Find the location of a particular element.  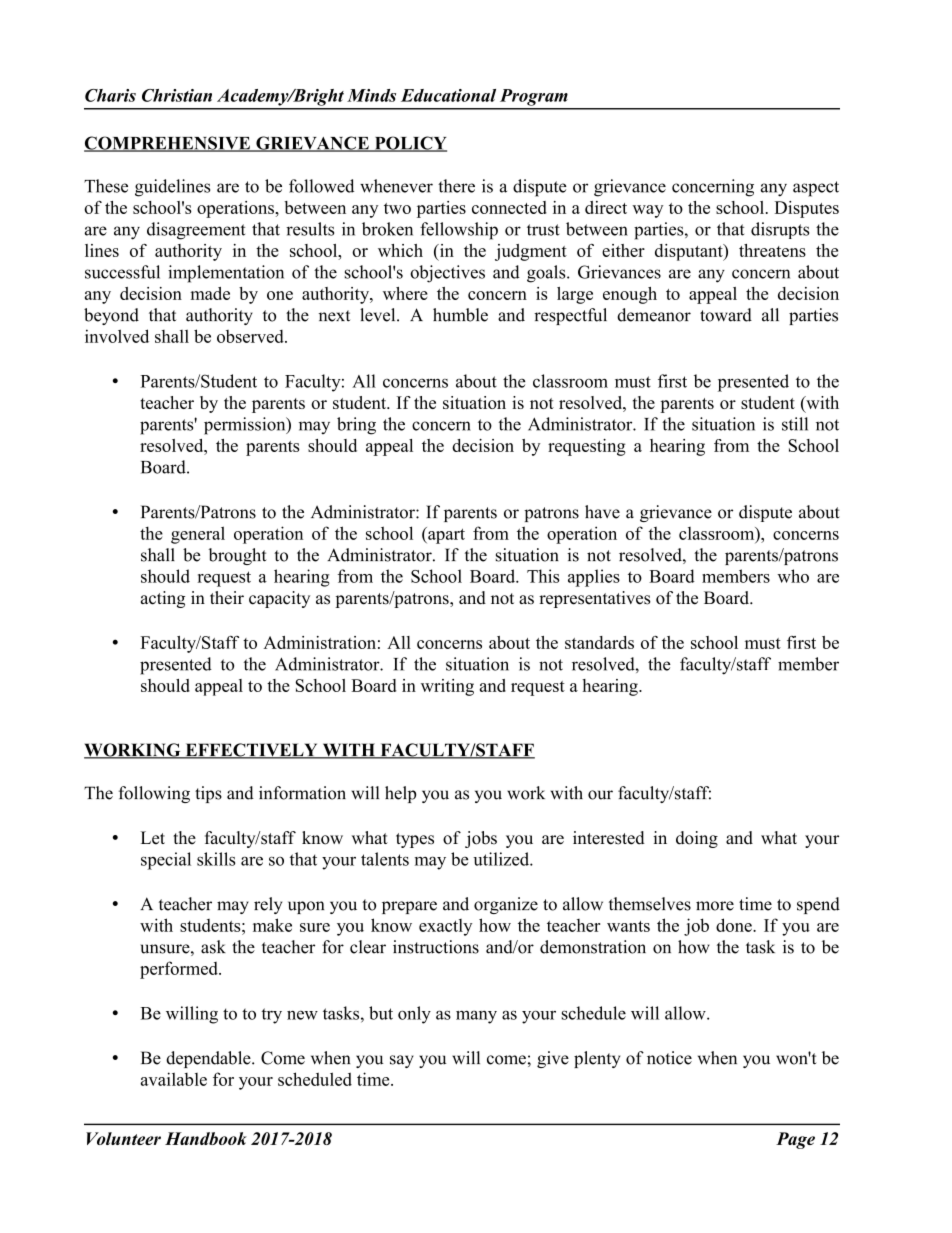

Handbook is located at coordinates (206, 1138).
